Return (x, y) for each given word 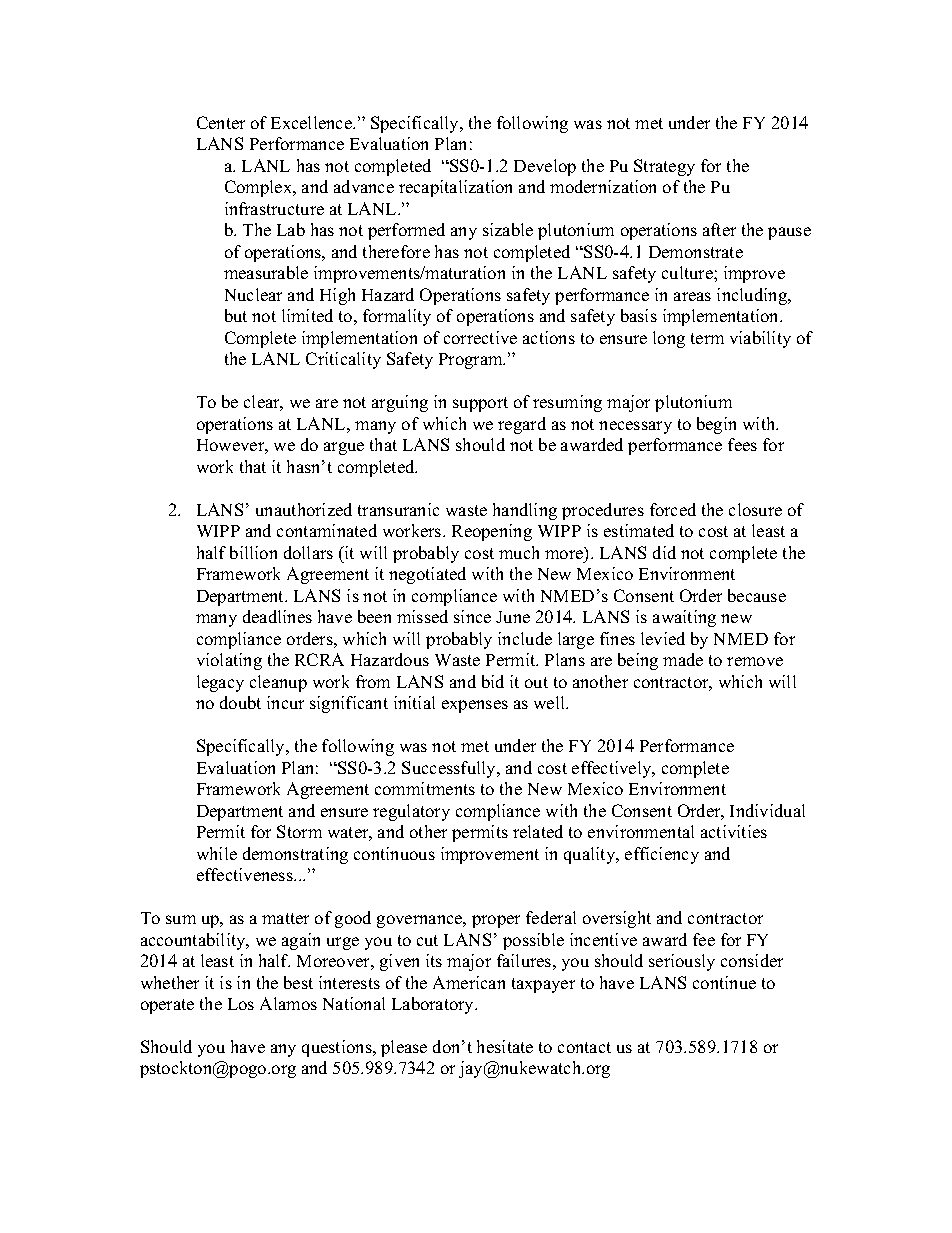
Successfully (450, 769)
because (757, 595)
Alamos (288, 1003)
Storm (299, 831)
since (472, 616)
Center (221, 122)
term (707, 338)
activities (734, 831)
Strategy (664, 167)
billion (253, 552)
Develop (545, 167)
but (236, 315)
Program (472, 361)
